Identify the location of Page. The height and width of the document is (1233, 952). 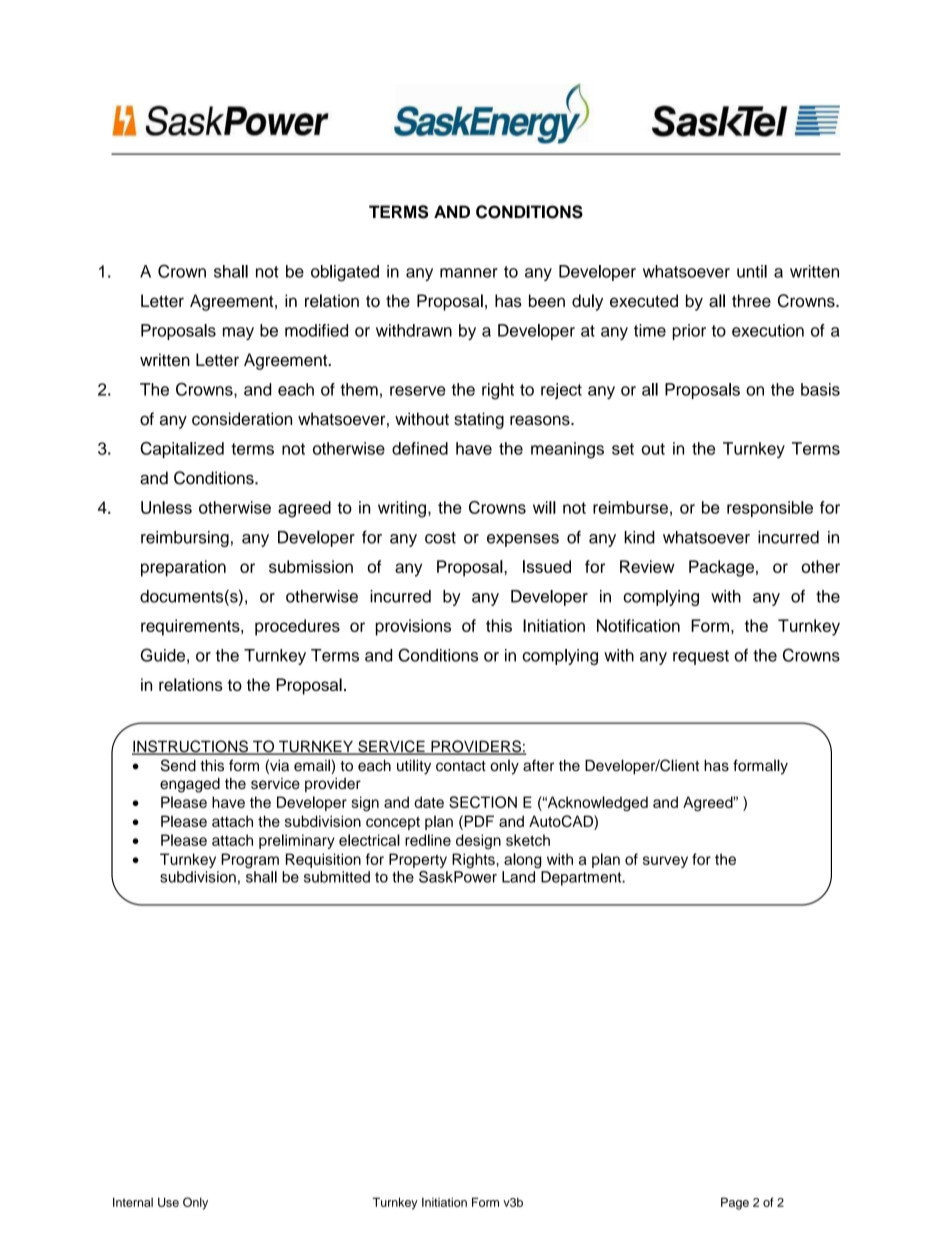
(735, 1203).
